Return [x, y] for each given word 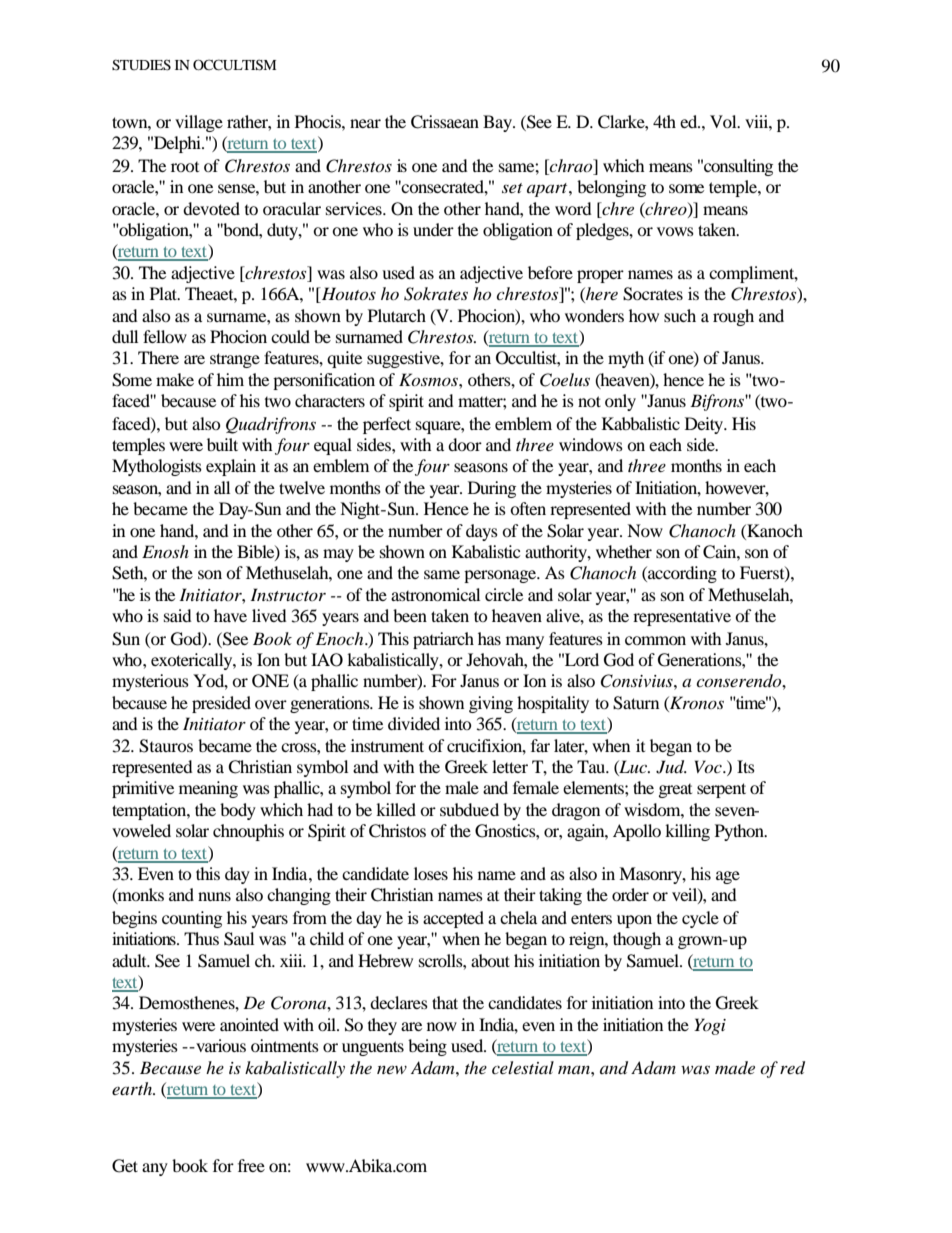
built [222, 444]
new [392, 1069]
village [199, 123]
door [465, 444]
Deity [705, 425]
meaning [208, 789]
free [251, 1165]
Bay [498, 123]
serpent [721, 790]
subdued [469, 809]
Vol [724, 121]
